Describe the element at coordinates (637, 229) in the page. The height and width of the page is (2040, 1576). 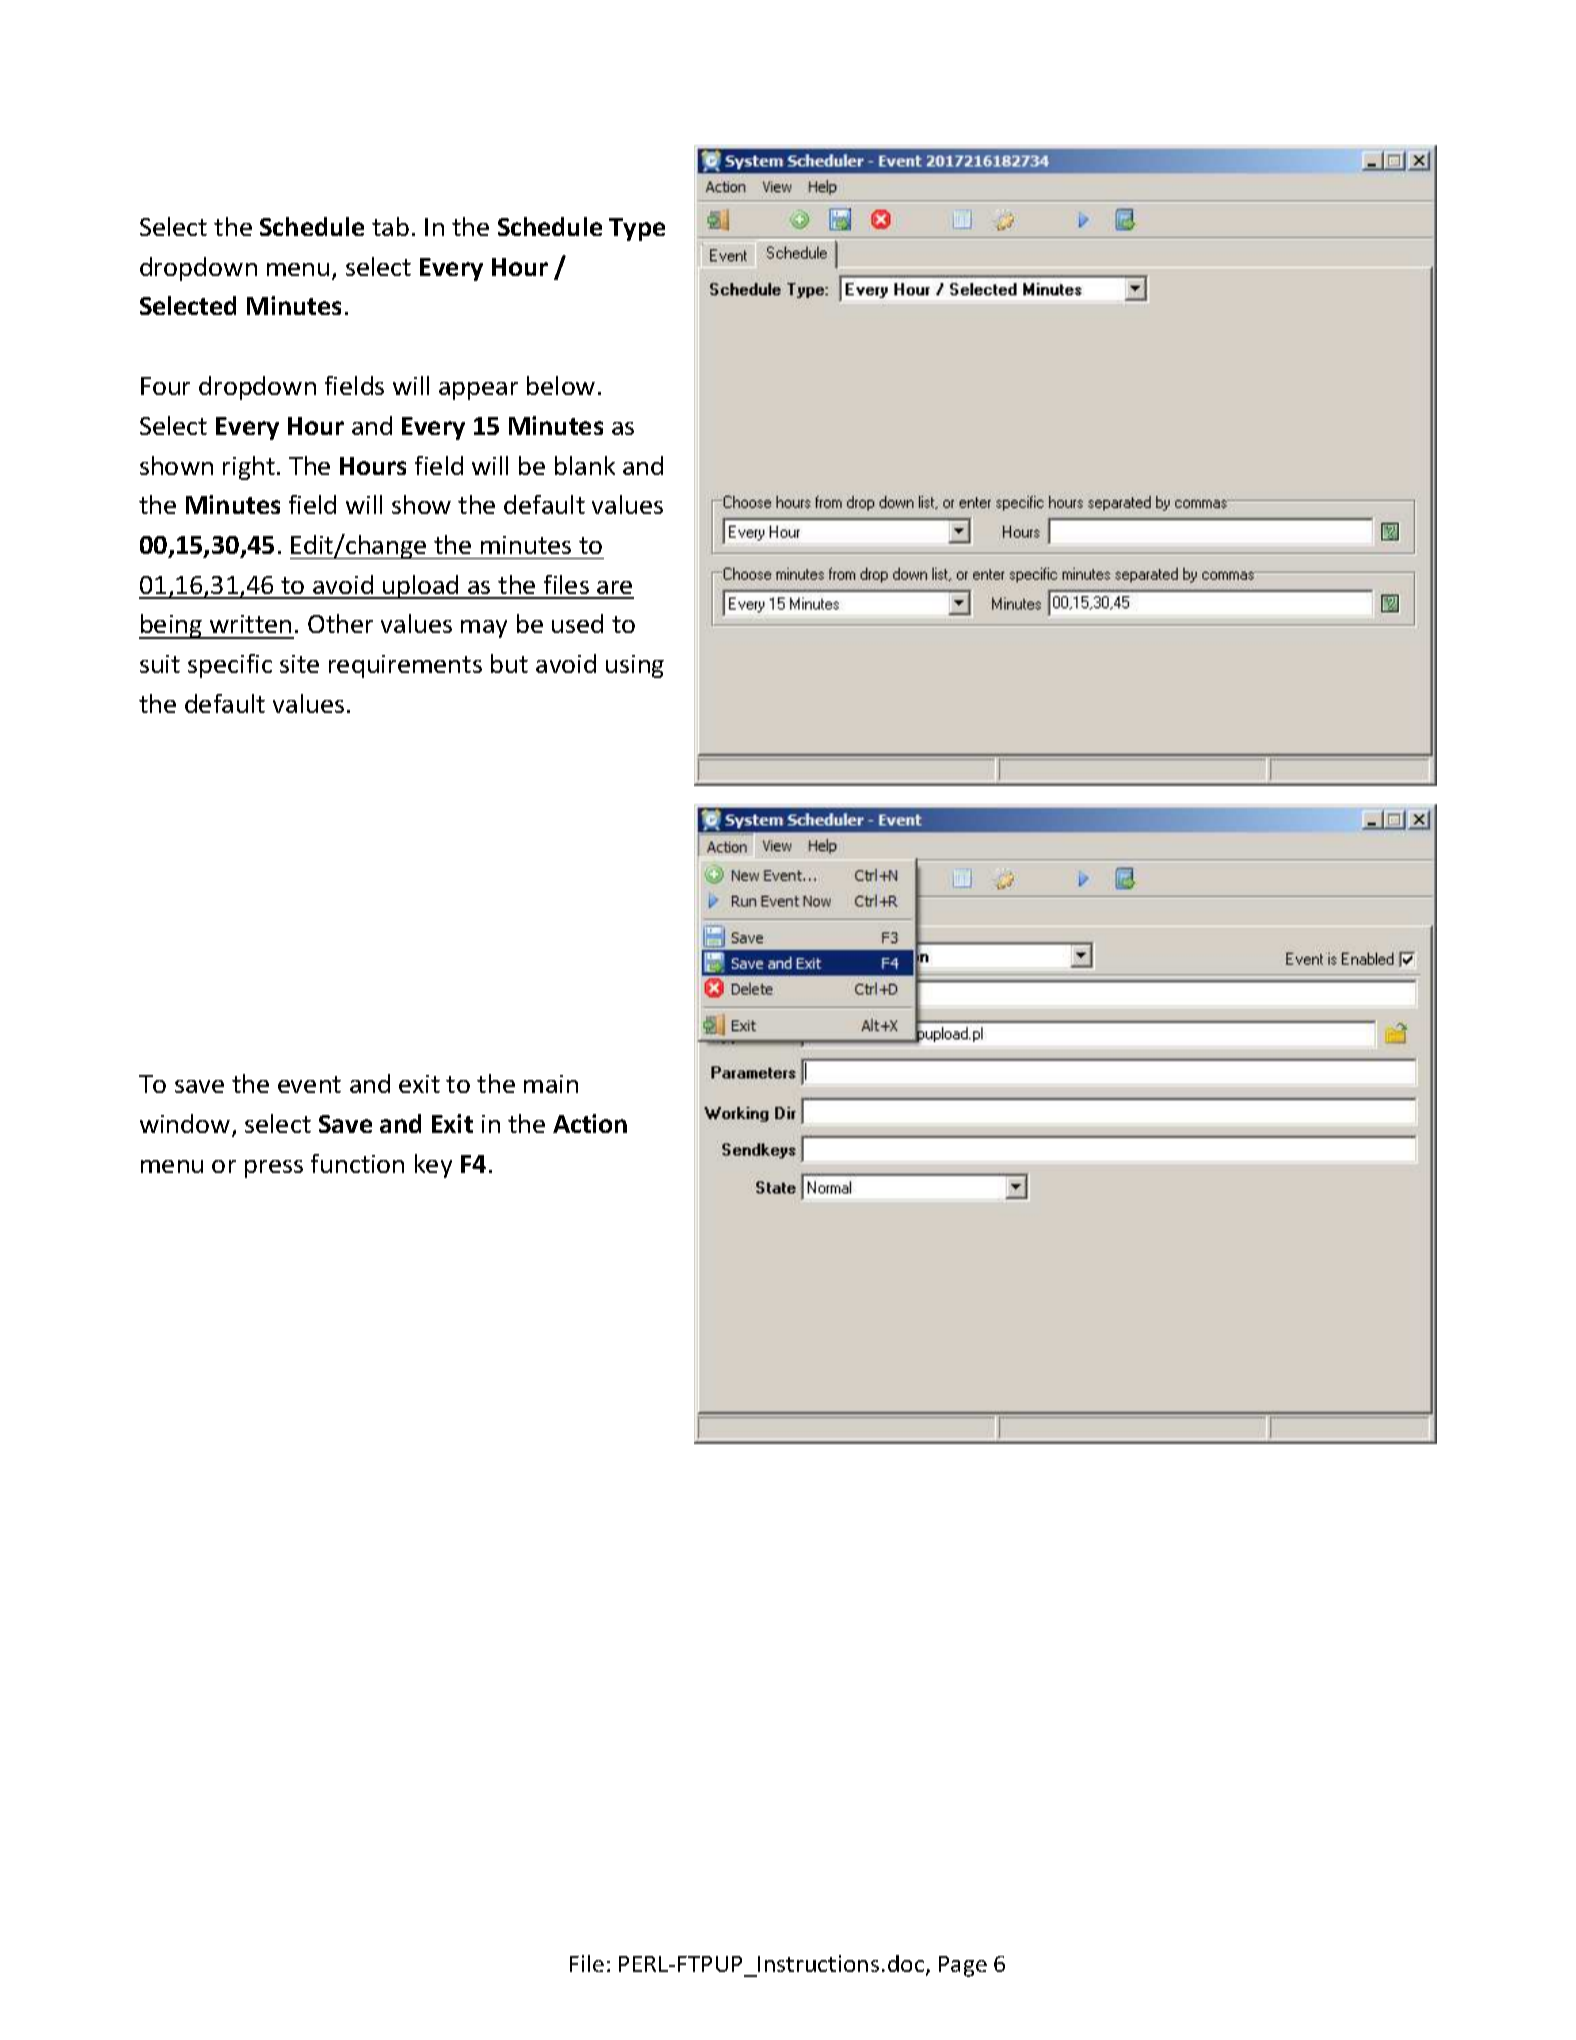
I see `Type` at that location.
